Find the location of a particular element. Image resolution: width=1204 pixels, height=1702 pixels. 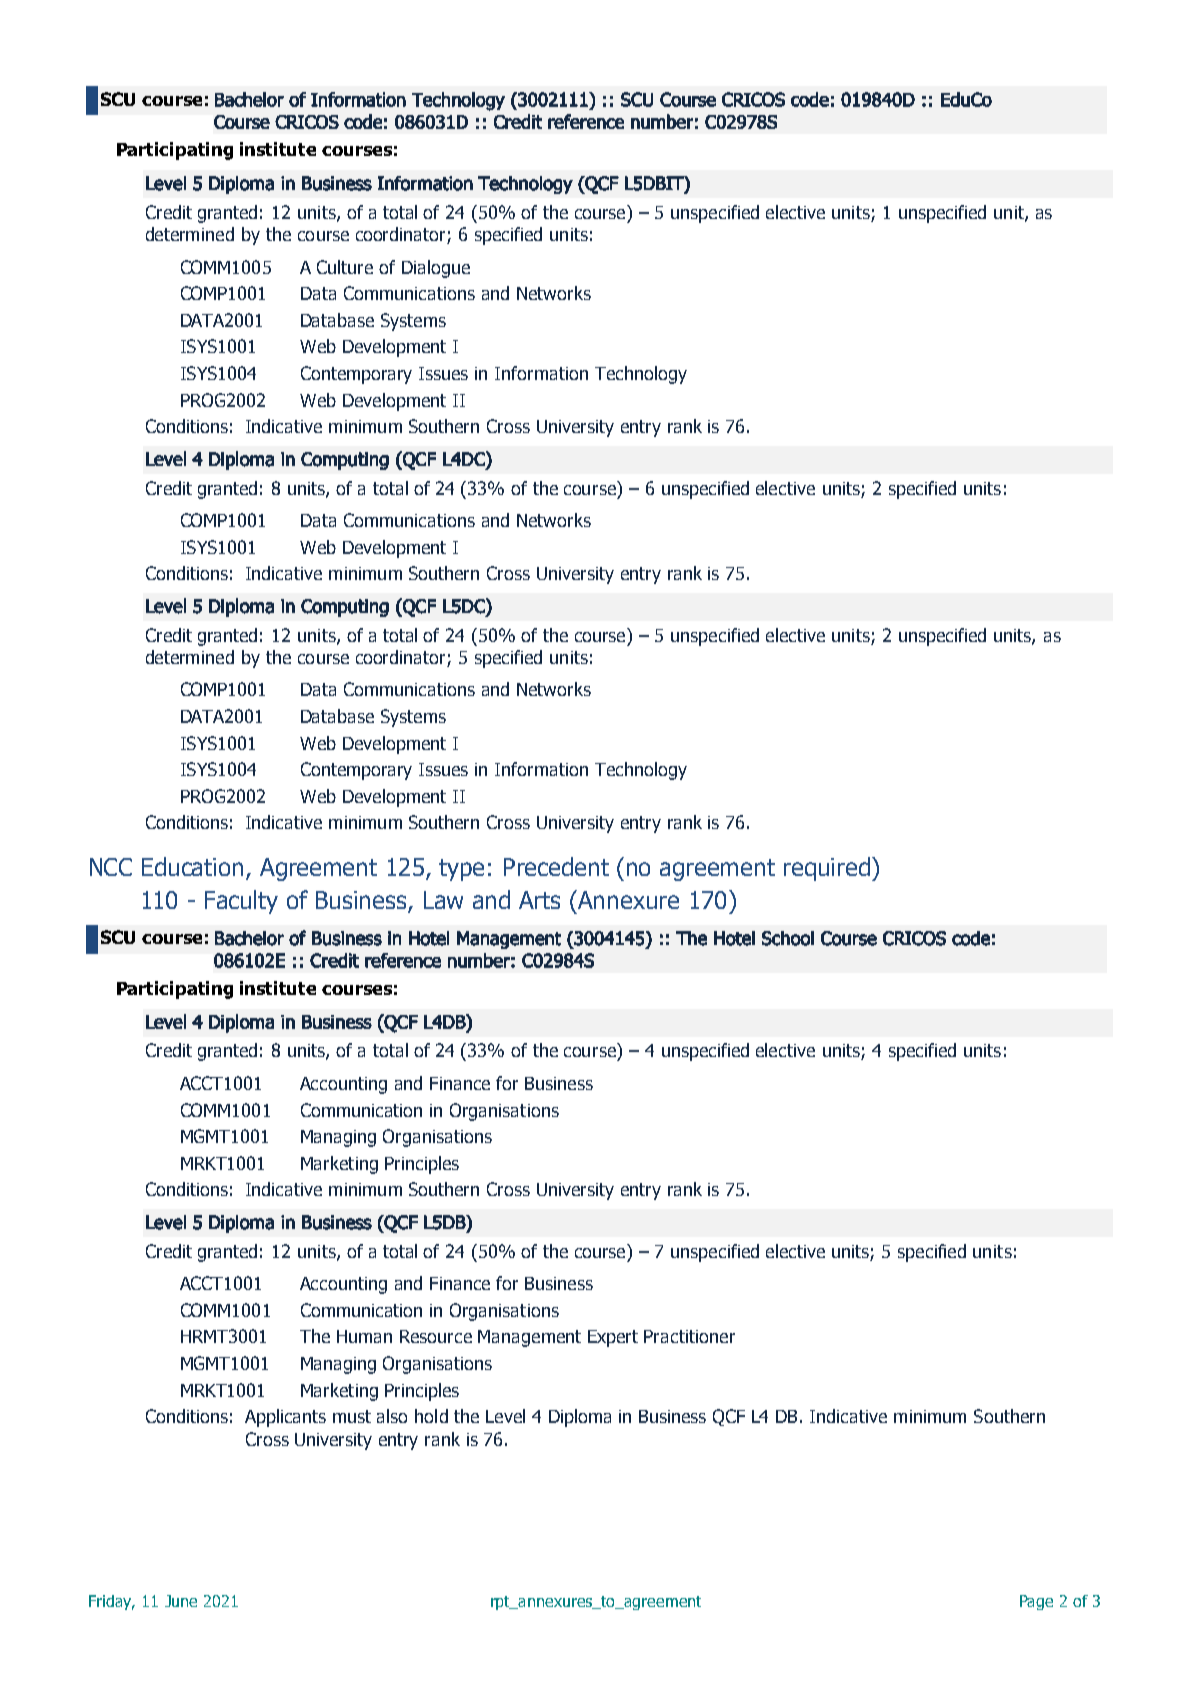

required is located at coordinates (828, 869).
